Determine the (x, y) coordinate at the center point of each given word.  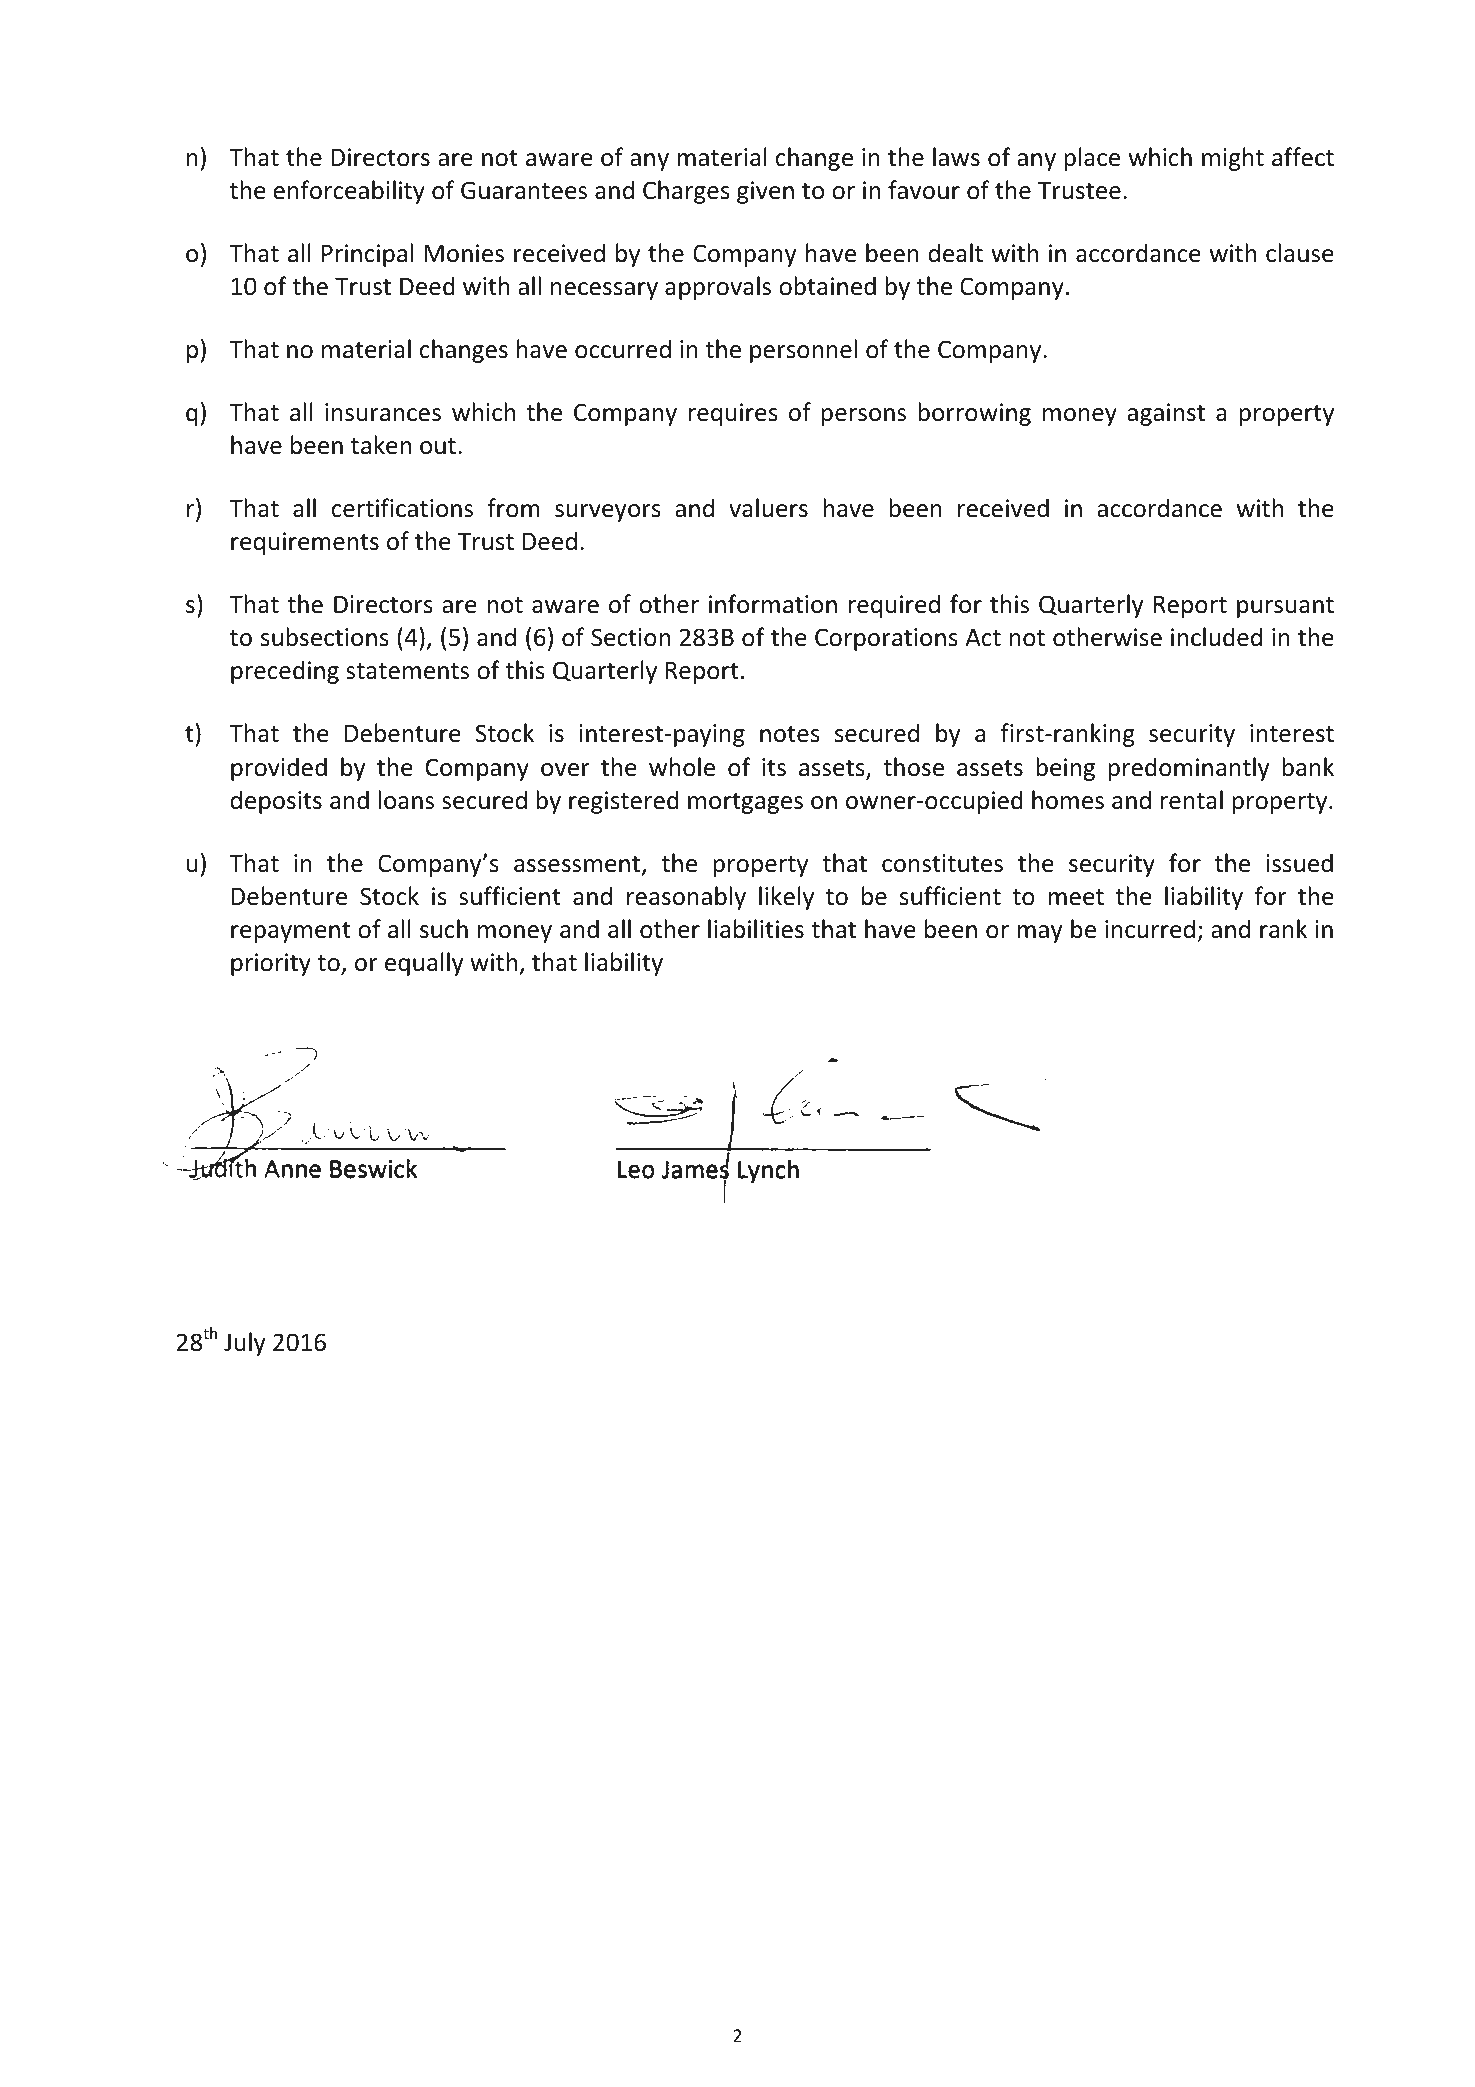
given (765, 192)
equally (424, 964)
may (1039, 934)
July (244, 1344)
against (1166, 414)
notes (790, 734)
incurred (1150, 929)
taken (381, 445)
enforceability (349, 192)
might (1233, 159)
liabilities (756, 929)
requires (733, 414)
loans (406, 800)
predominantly (1188, 769)
